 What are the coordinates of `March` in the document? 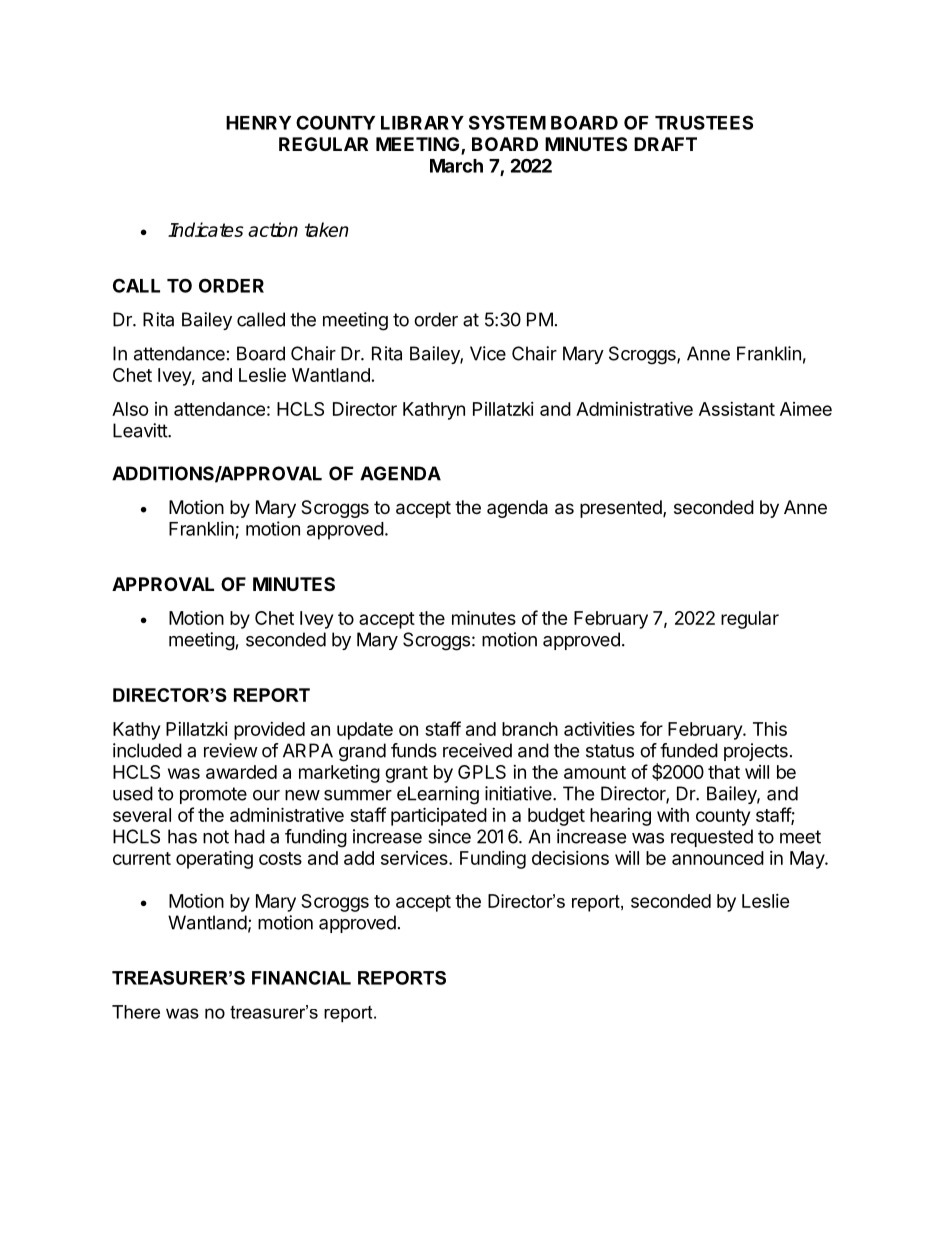 It's located at (456, 166).
